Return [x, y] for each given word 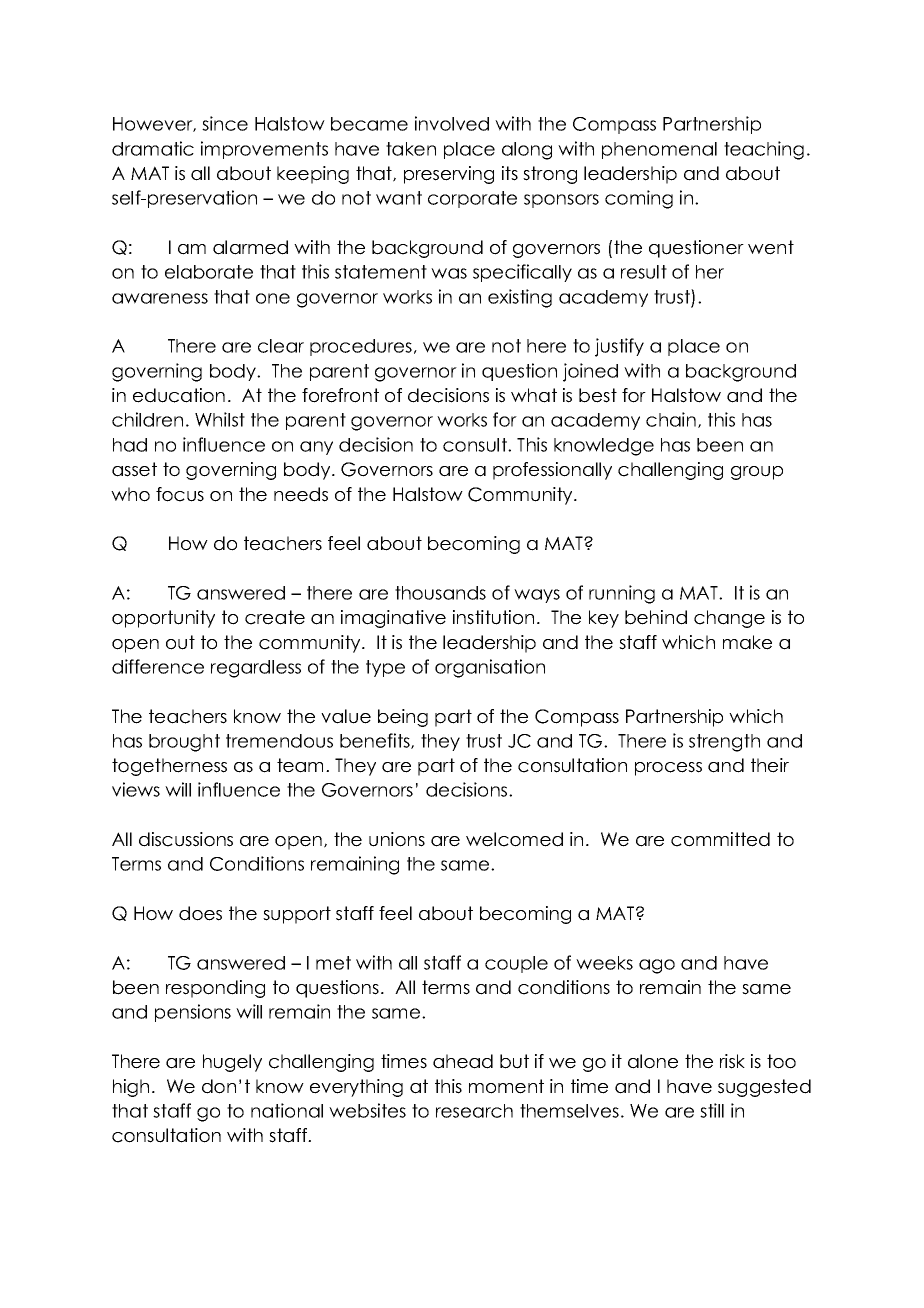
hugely [232, 1063]
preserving [449, 175]
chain [671, 419]
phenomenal [659, 150]
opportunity [163, 619]
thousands [440, 593]
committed [720, 839]
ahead [463, 1061]
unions [397, 839]
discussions [186, 839]
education [179, 395]
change [729, 619]
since [225, 123]
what [534, 395]
